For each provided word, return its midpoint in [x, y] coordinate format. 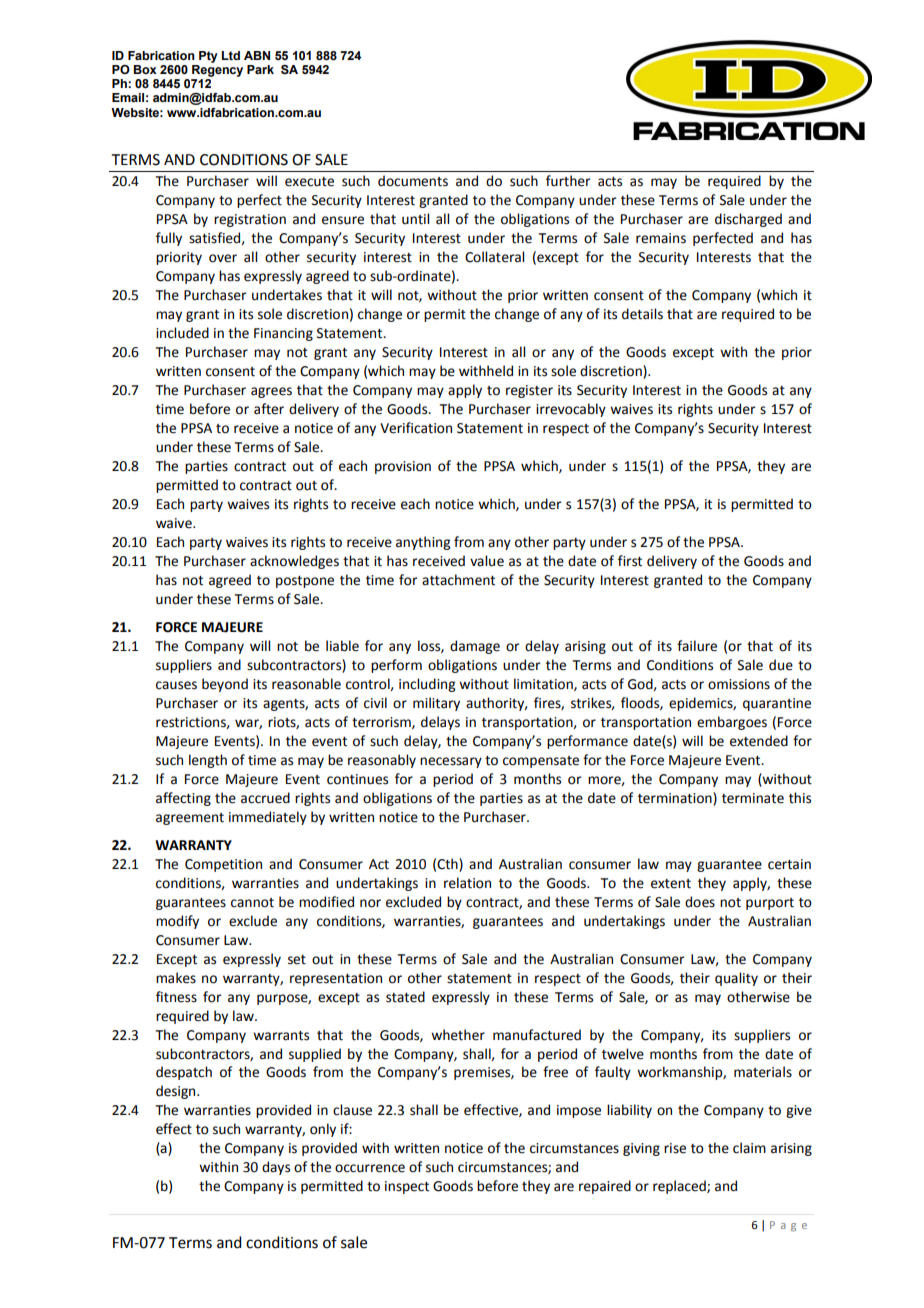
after [269, 409]
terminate [753, 798]
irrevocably [571, 410]
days [276, 1168]
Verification [416, 428]
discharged [748, 220]
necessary [451, 762]
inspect [407, 1187]
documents [413, 181]
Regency [217, 69]
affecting [183, 799]
